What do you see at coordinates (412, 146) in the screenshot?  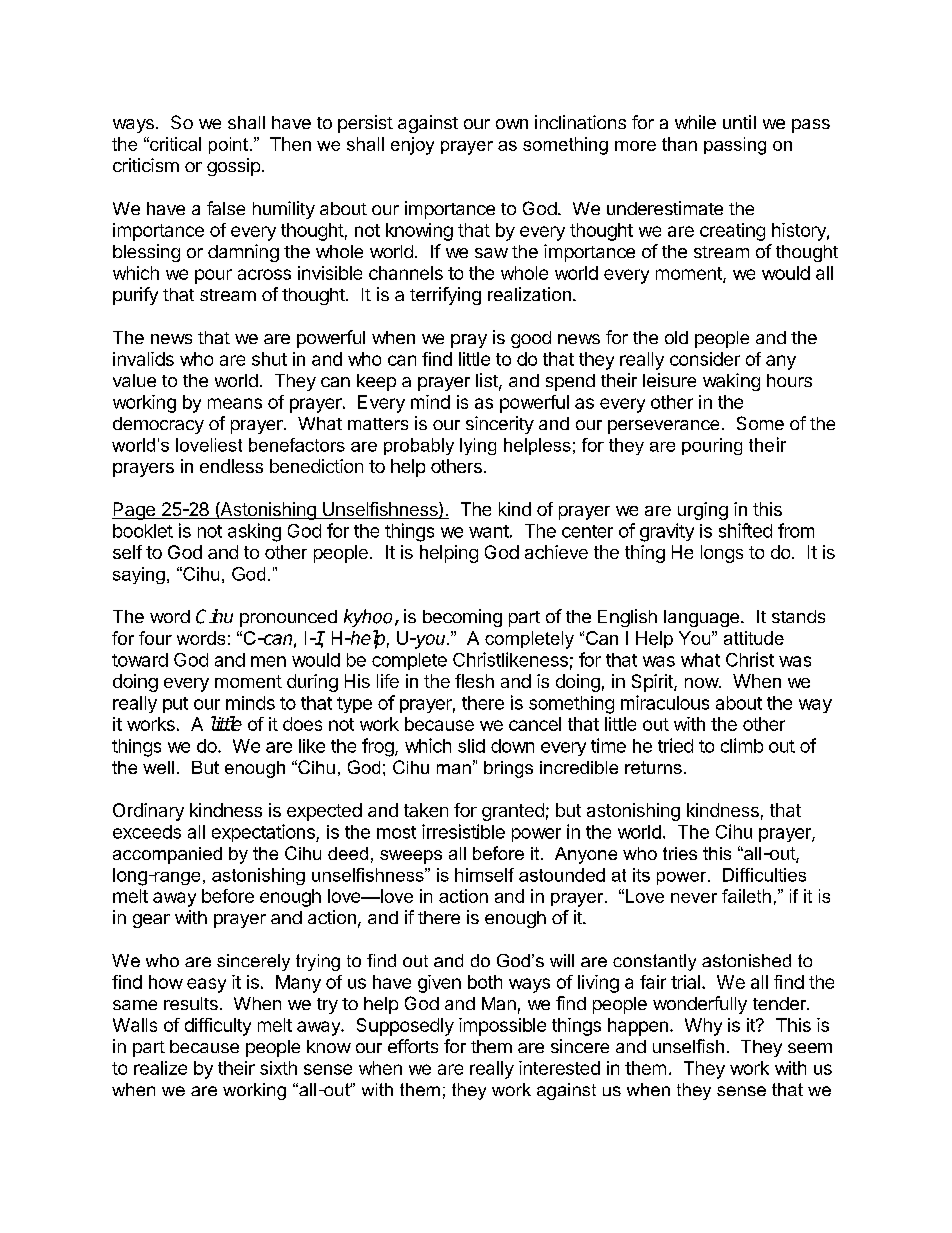 I see `enjoy` at bounding box center [412, 146].
